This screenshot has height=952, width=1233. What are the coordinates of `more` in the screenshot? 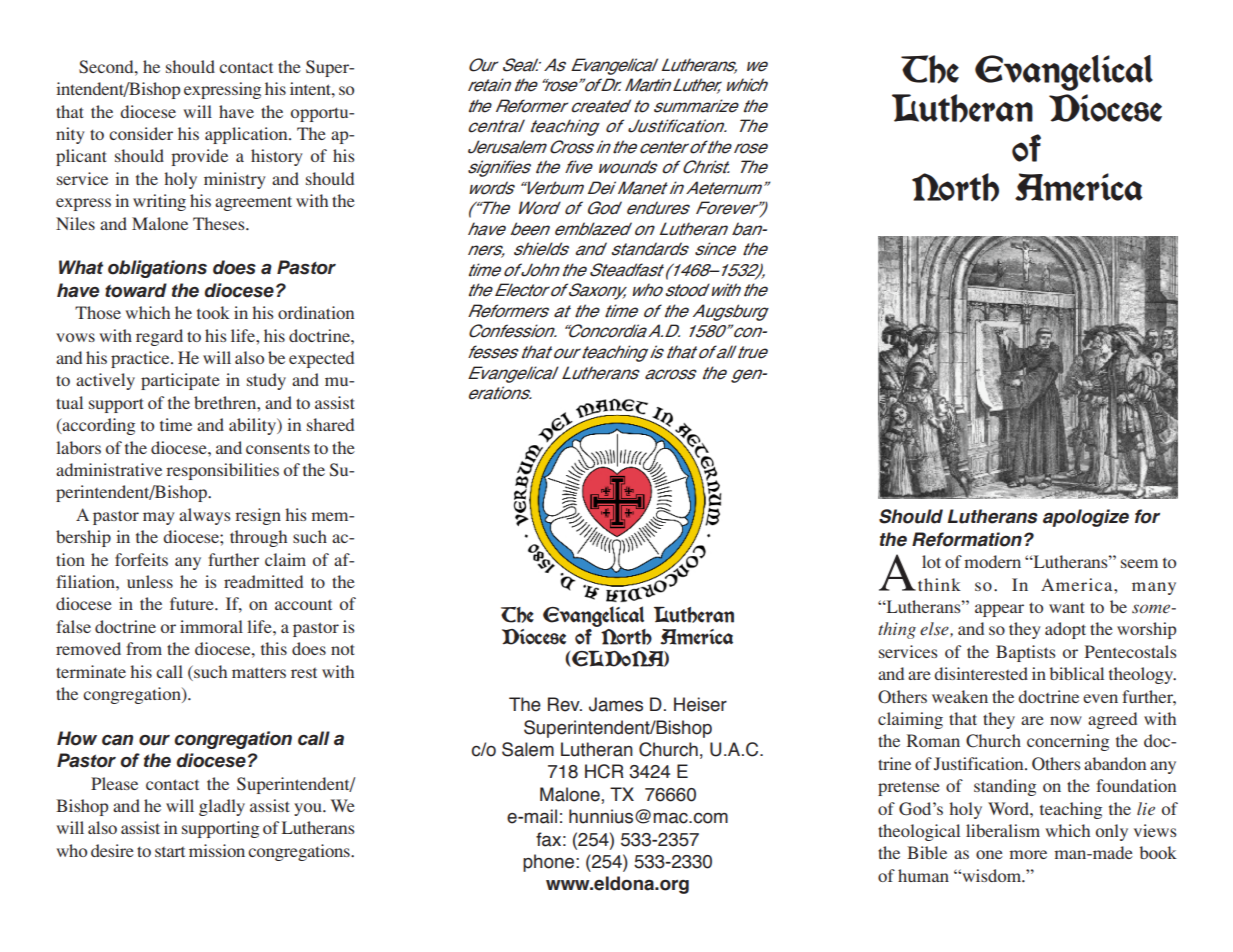 It's located at (1028, 854).
